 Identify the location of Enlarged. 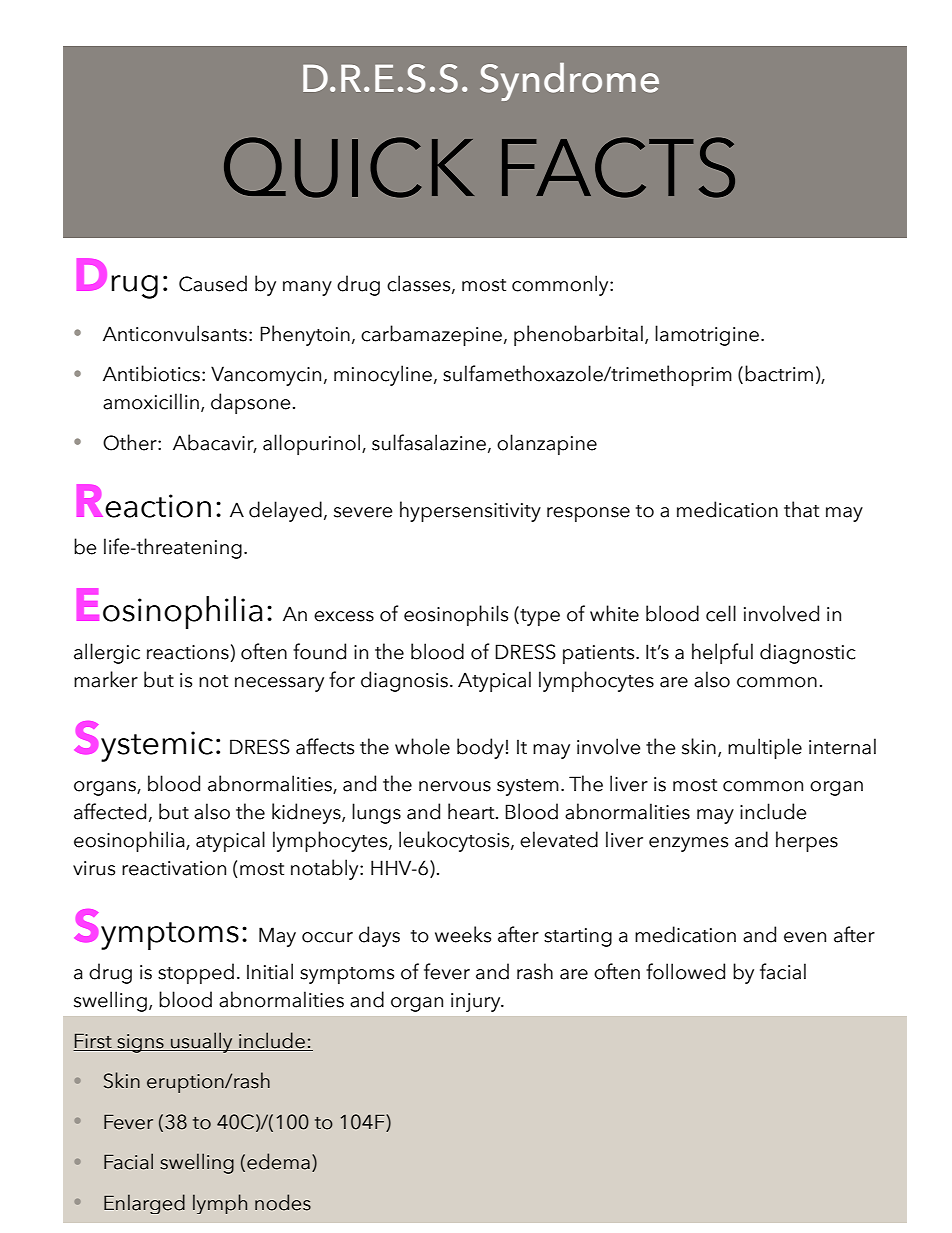
(144, 1204).
